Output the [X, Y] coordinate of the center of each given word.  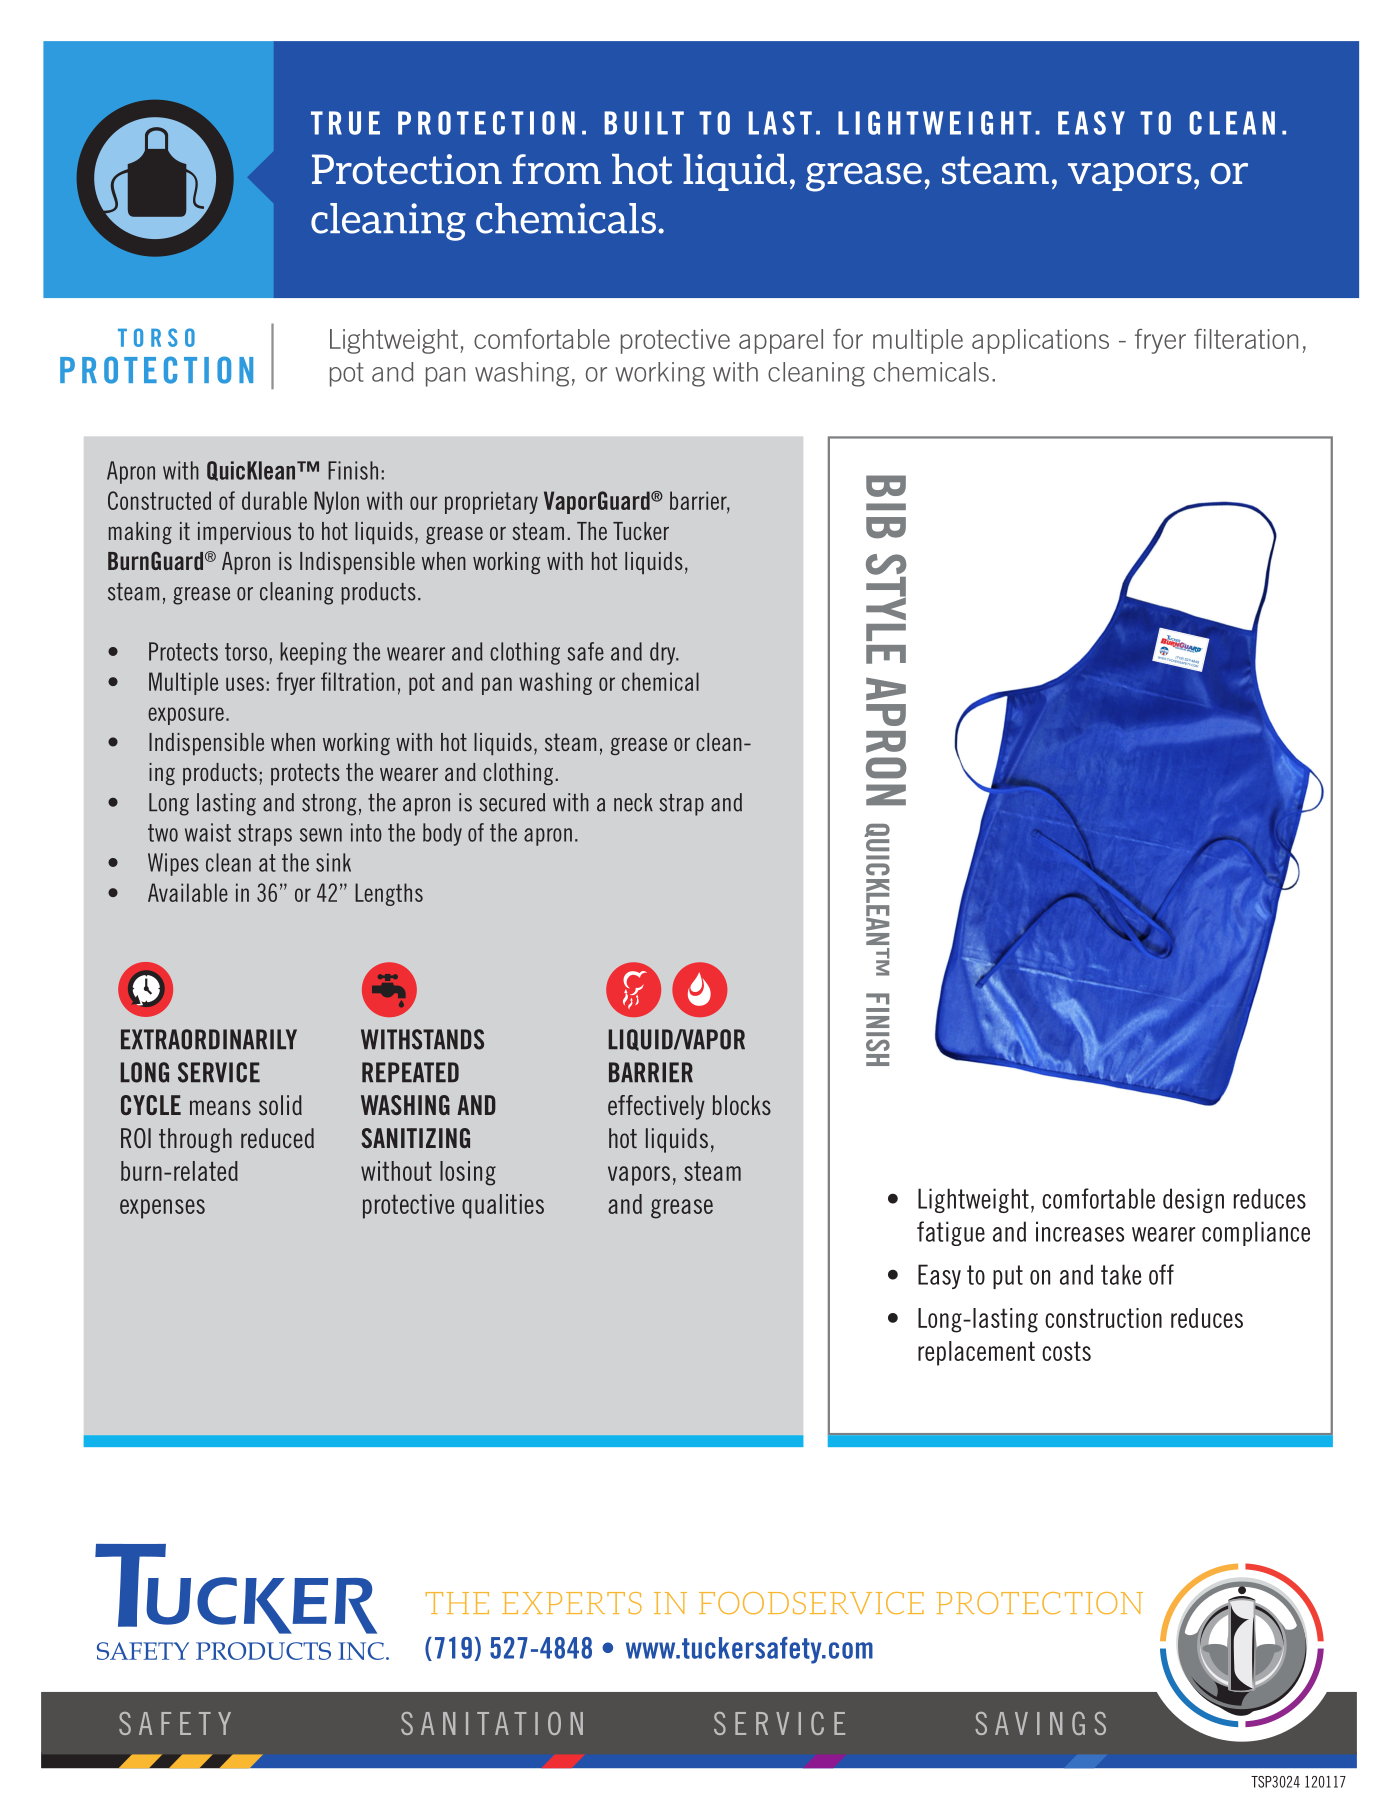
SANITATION [492, 1723]
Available [188, 892]
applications [1040, 341]
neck [633, 802]
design [1193, 1200]
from [556, 169]
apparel [781, 341]
